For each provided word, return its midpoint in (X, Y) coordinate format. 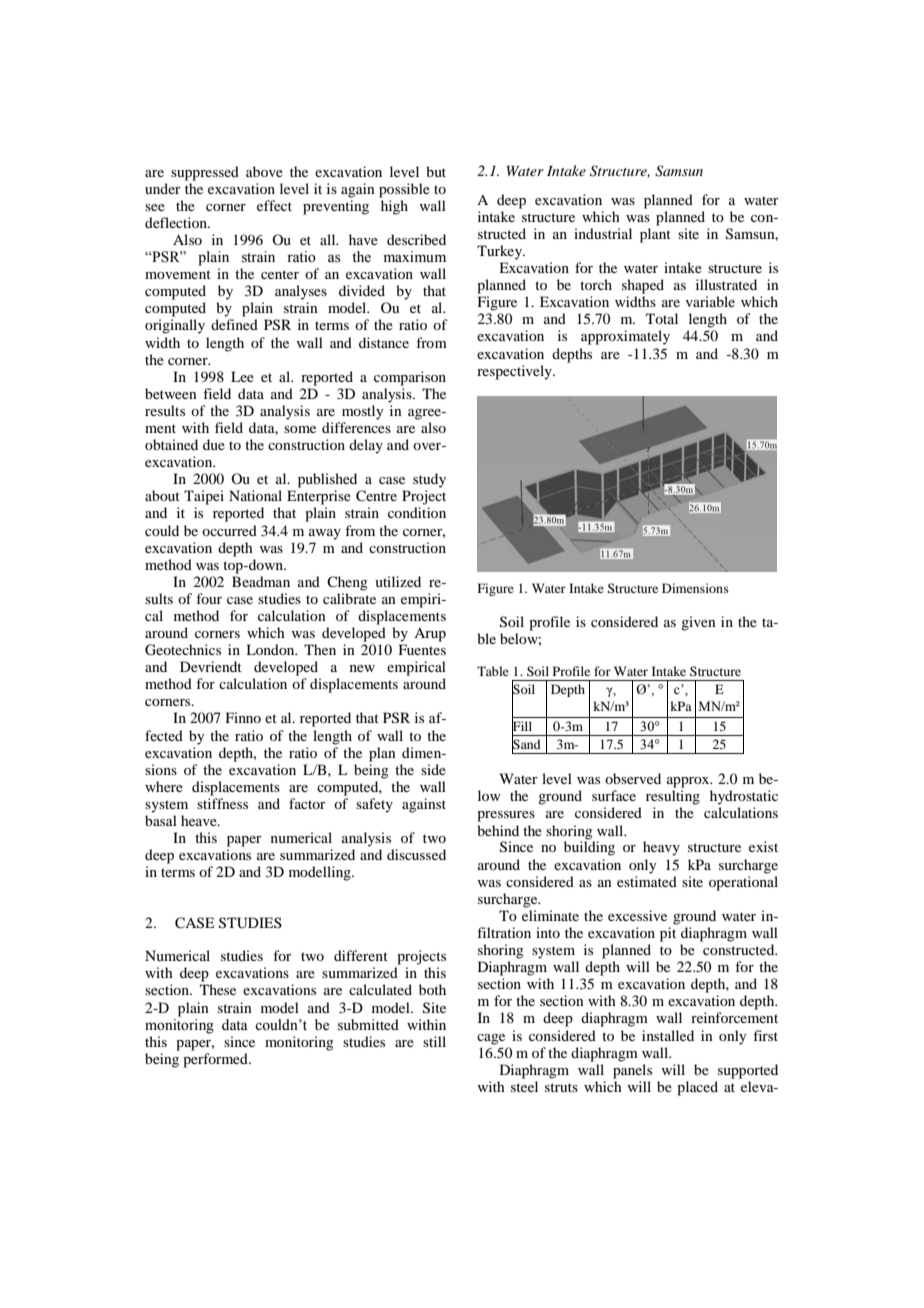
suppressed (205, 173)
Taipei (204, 497)
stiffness (222, 803)
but (436, 171)
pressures (506, 816)
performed (216, 1060)
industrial (603, 233)
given (698, 623)
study (429, 480)
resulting (673, 797)
